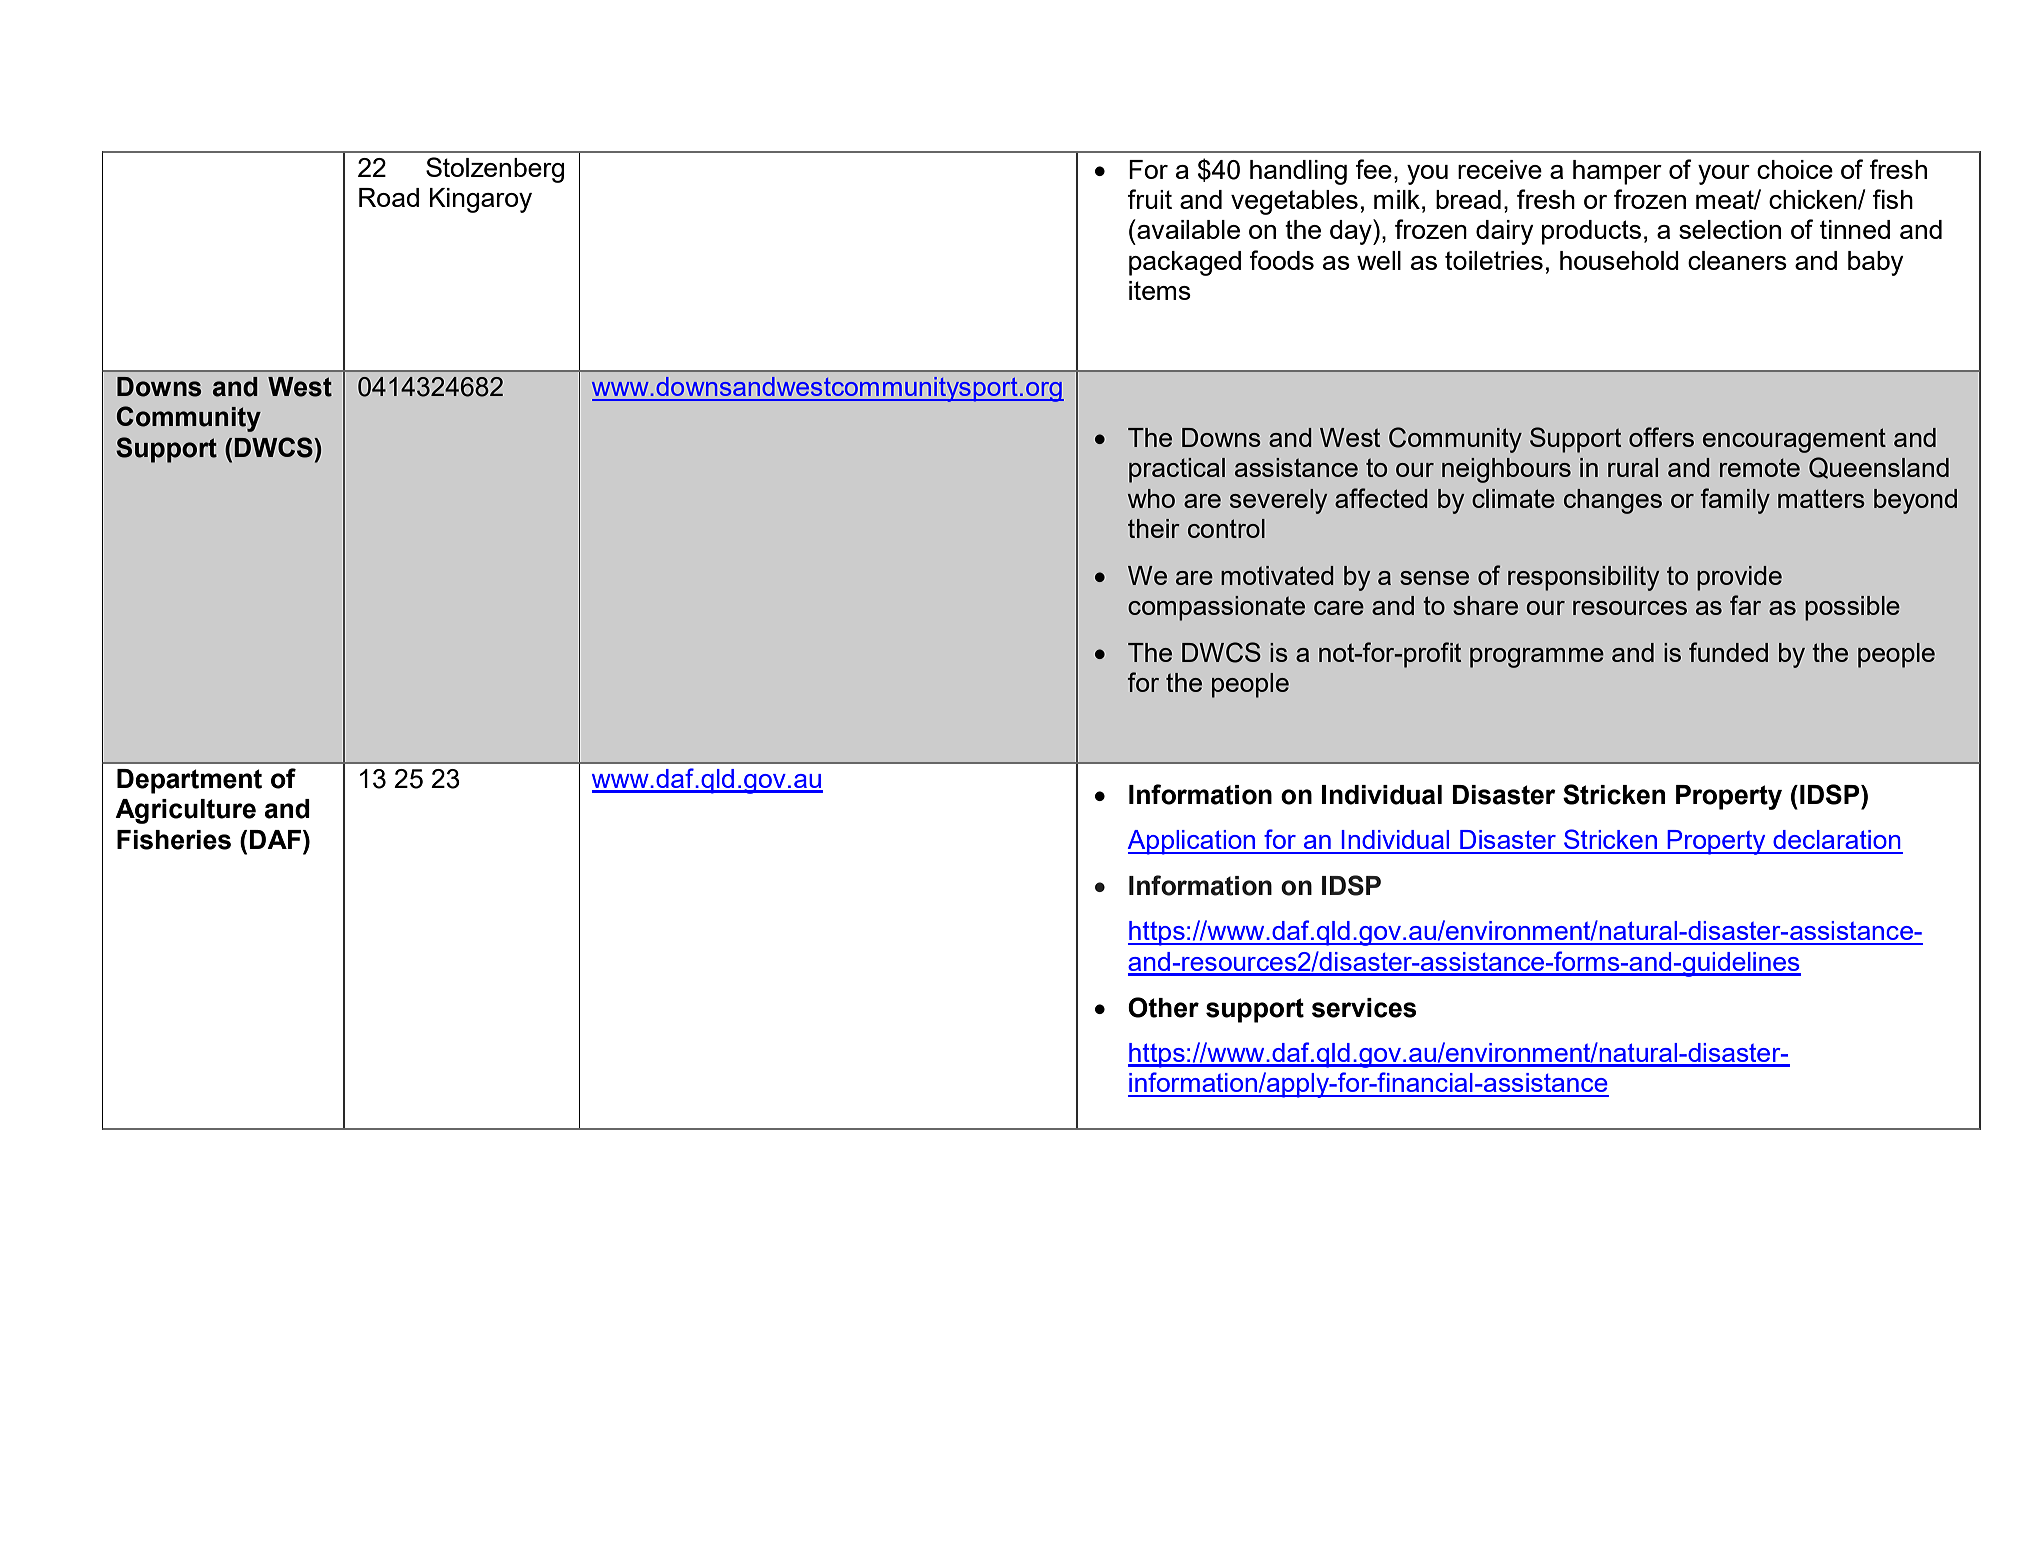 The height and width of the image is (1564, 2024). What do you see at coordinates (185, 811) in the image?
I see `Agriculture` at bounding box center [185, 811].
